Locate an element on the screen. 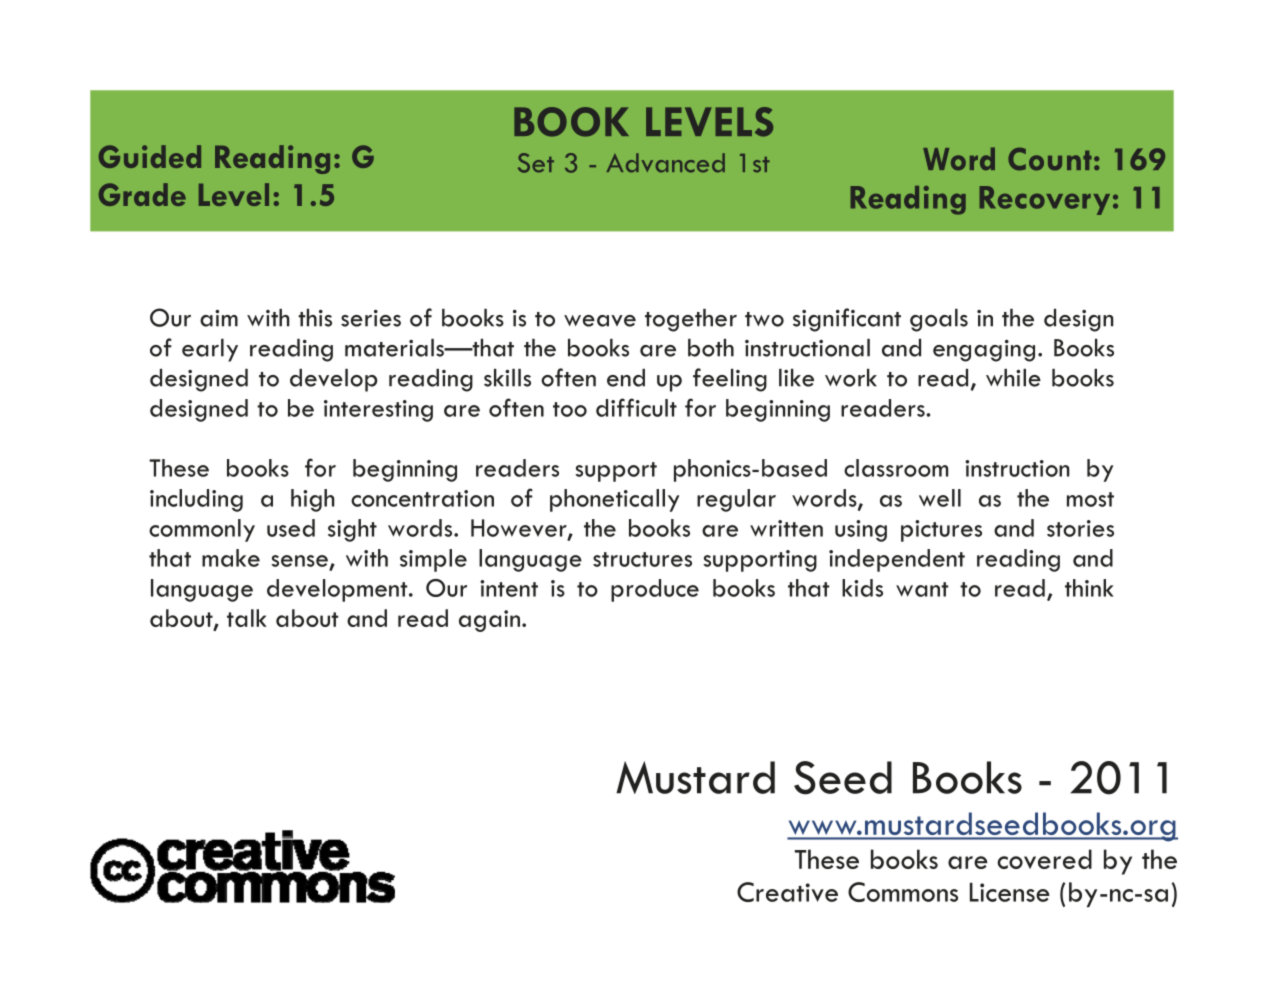 This screenshot has height=993, width=1264. while is located at coordinates (1013, 378).
